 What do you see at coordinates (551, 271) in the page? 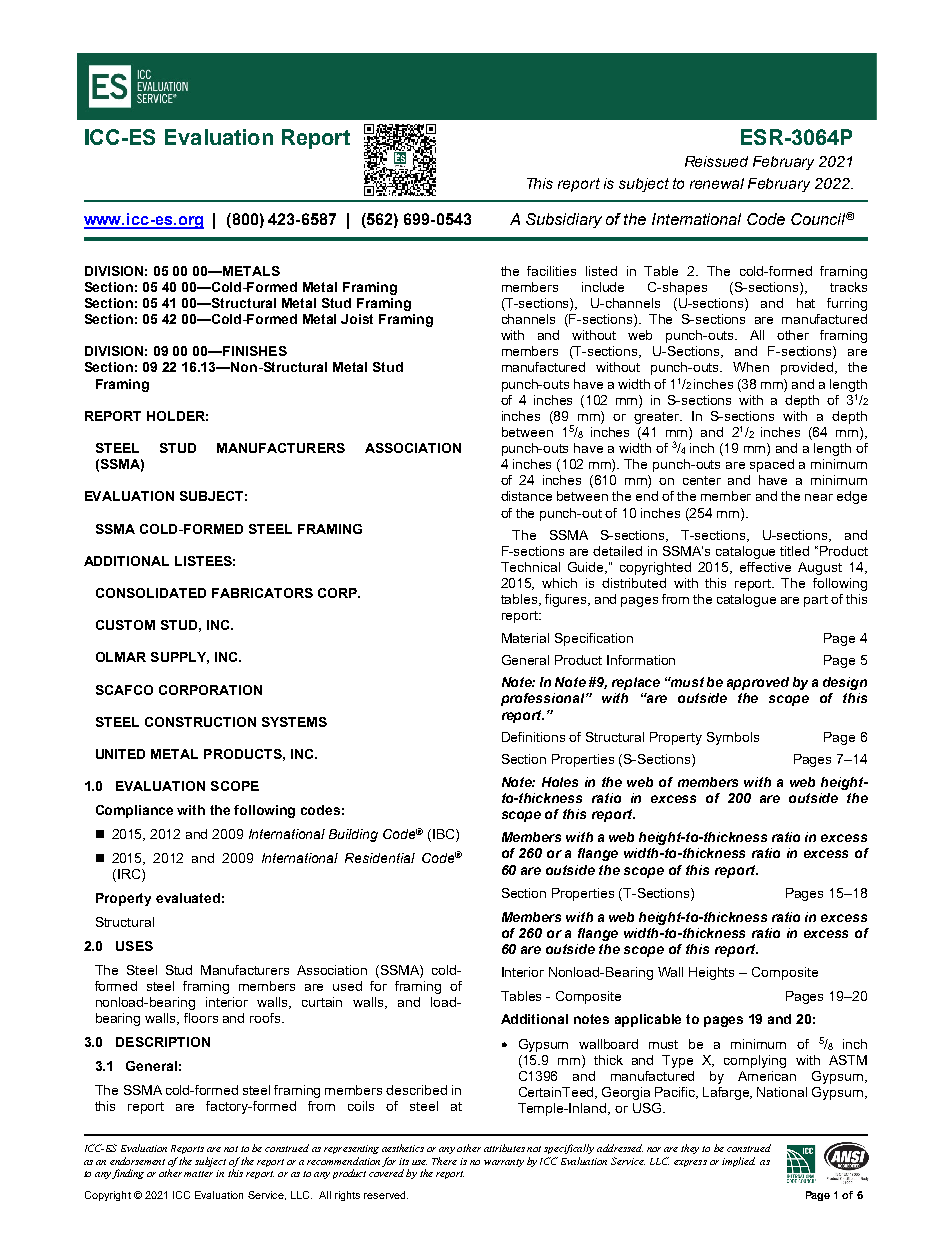
I see `facilities` at bounding box center [551, 271].
